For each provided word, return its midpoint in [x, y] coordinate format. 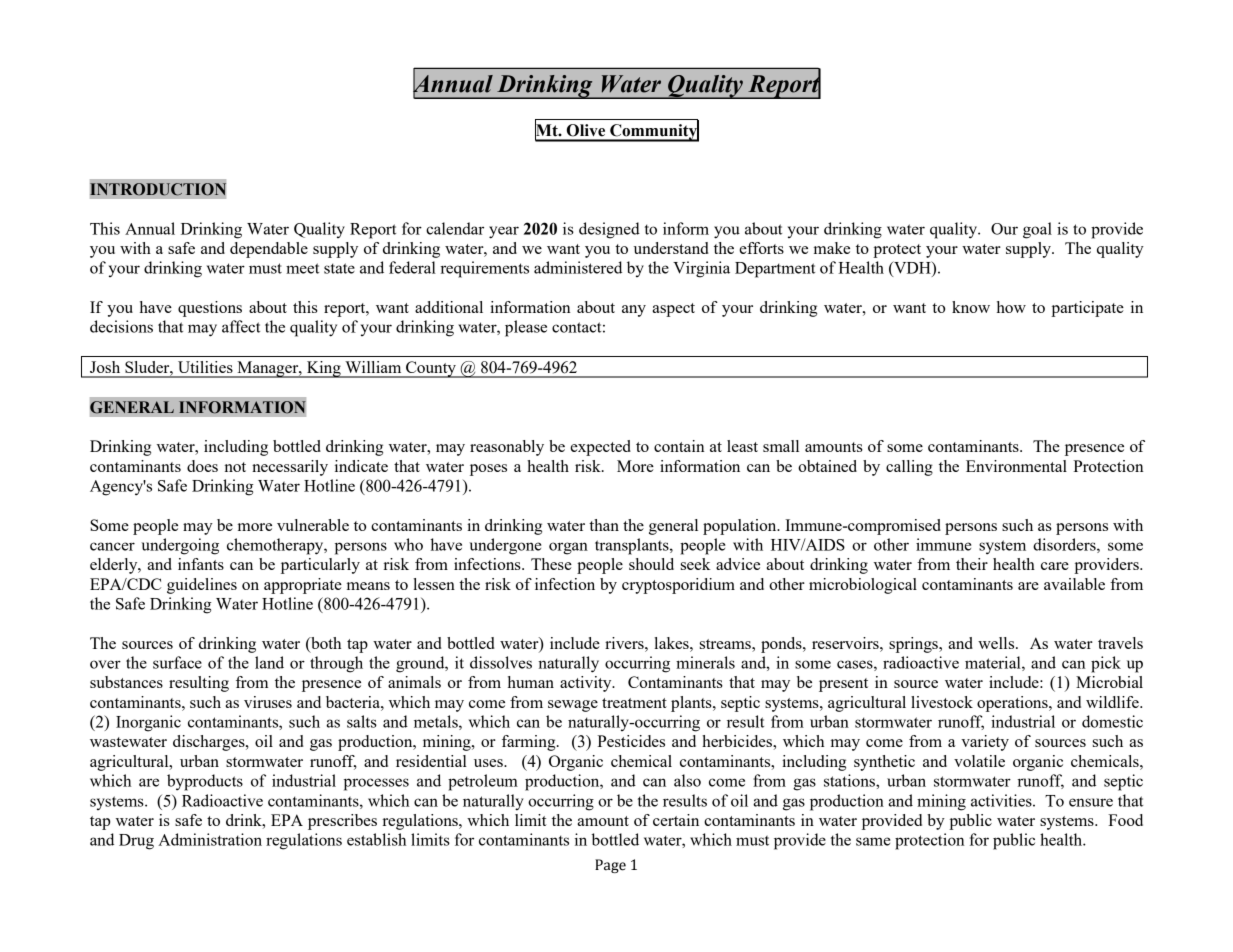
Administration [210, 839]
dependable [269, 250]
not [235, 467]
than [604, 525]
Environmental [1016, 466]
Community [653, 132]
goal [1037, 230]
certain [676, 820]
